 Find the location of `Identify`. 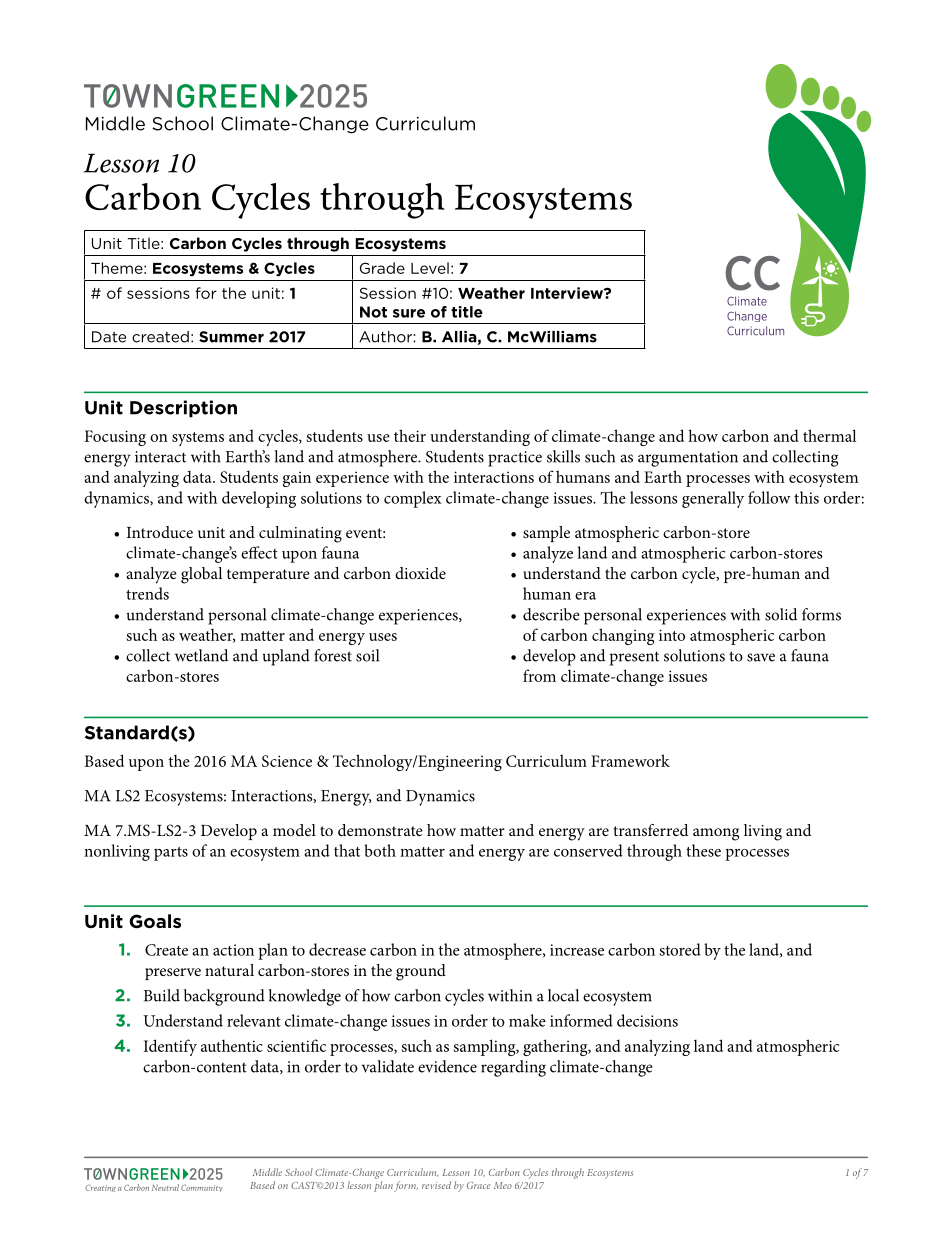

Identify is located at coordinates (170, 1047).
